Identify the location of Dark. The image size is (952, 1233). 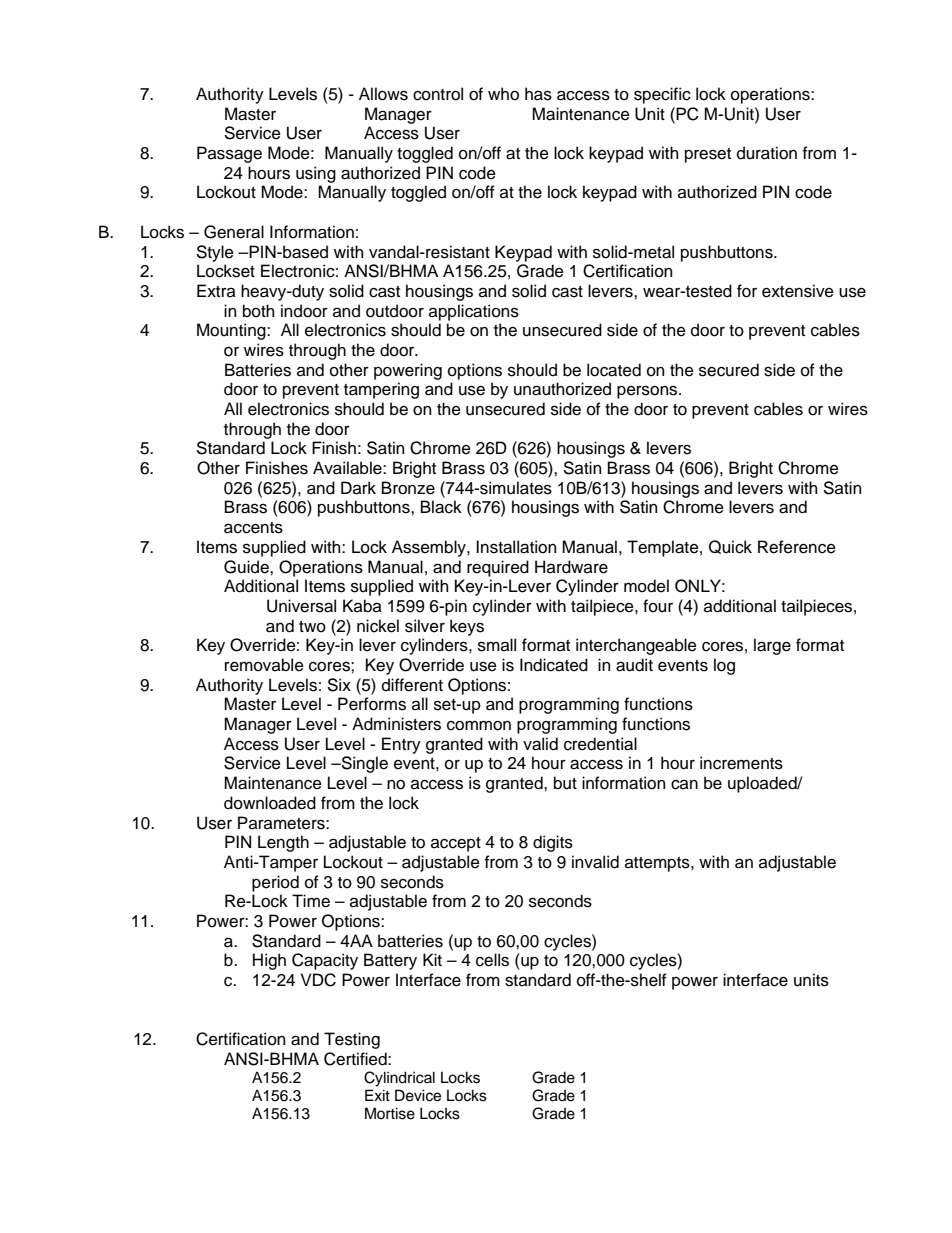
(358, 488).
